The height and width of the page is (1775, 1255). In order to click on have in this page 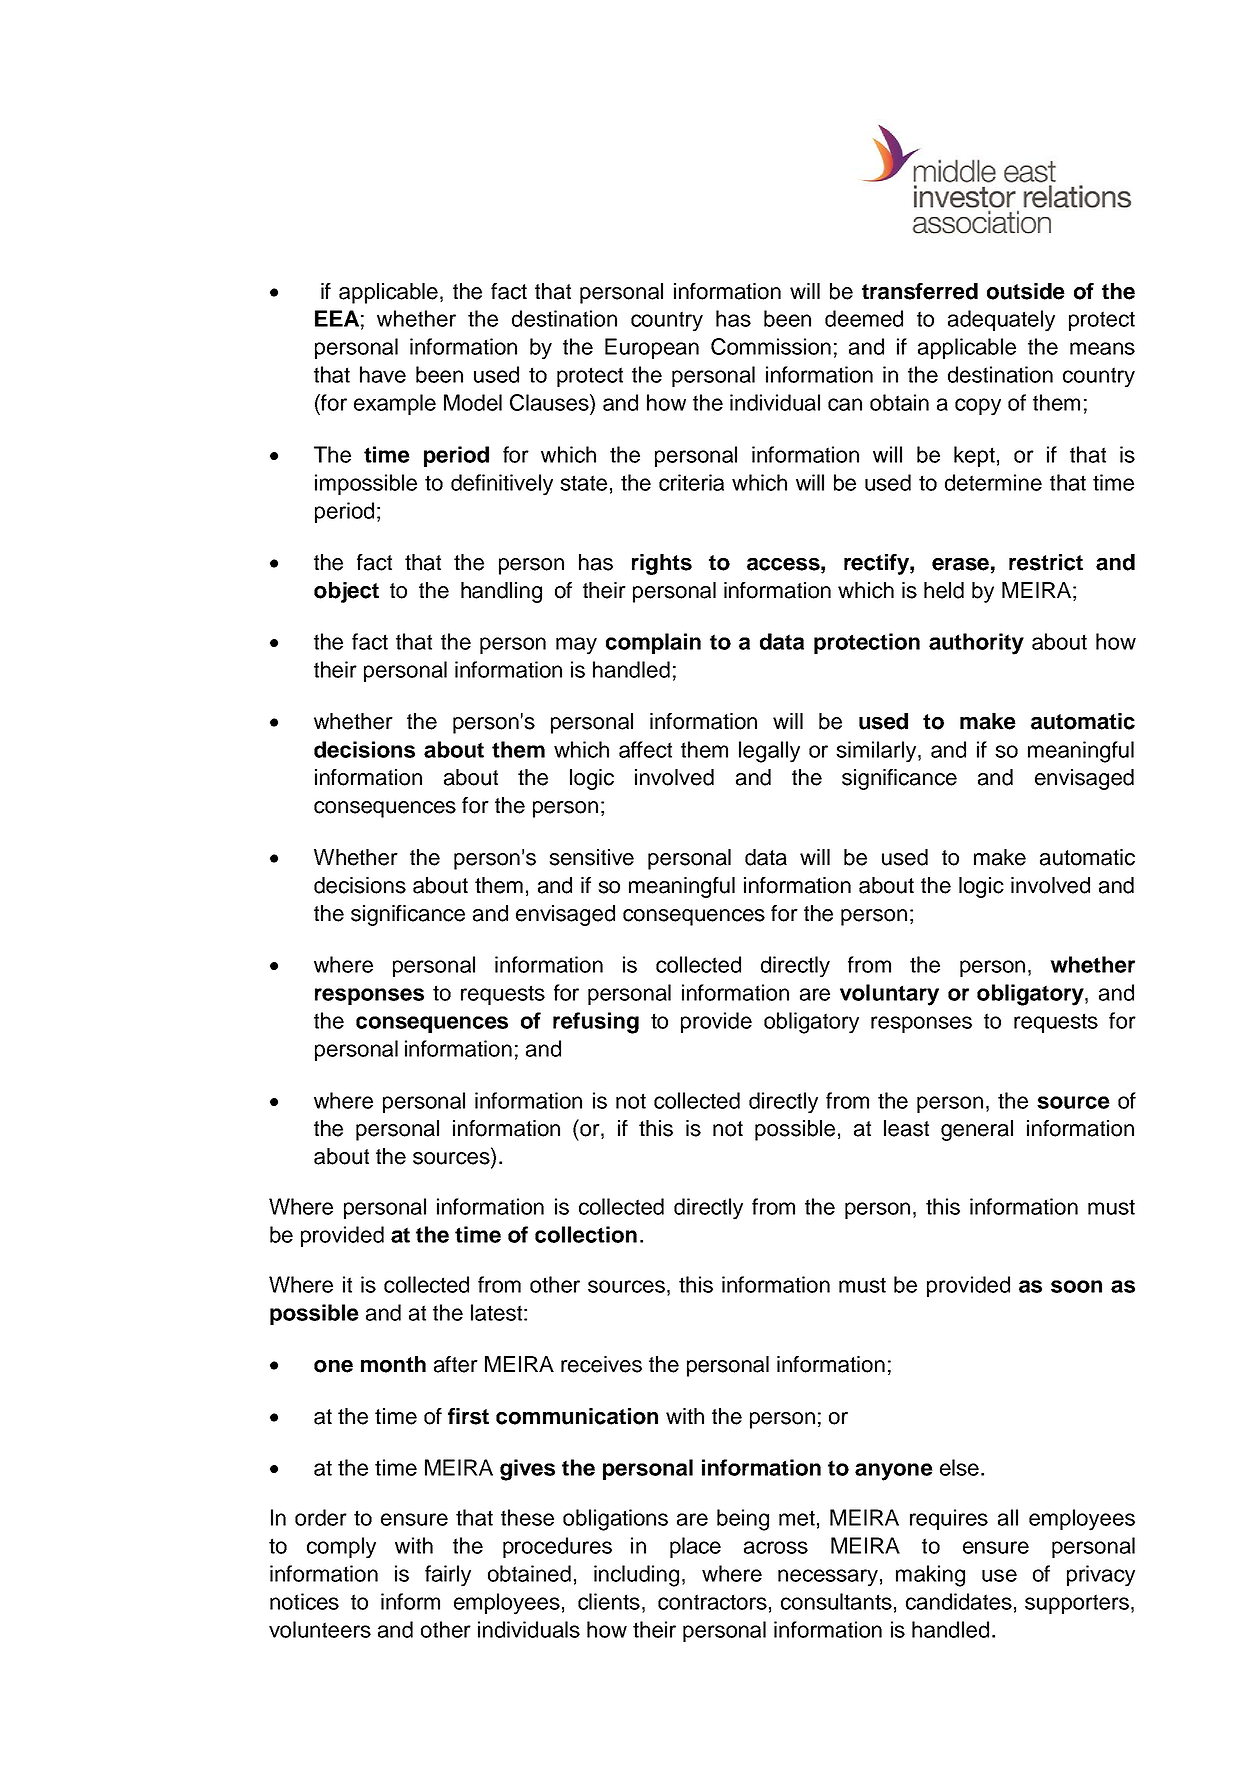, I will do `click(383, 374)`.
